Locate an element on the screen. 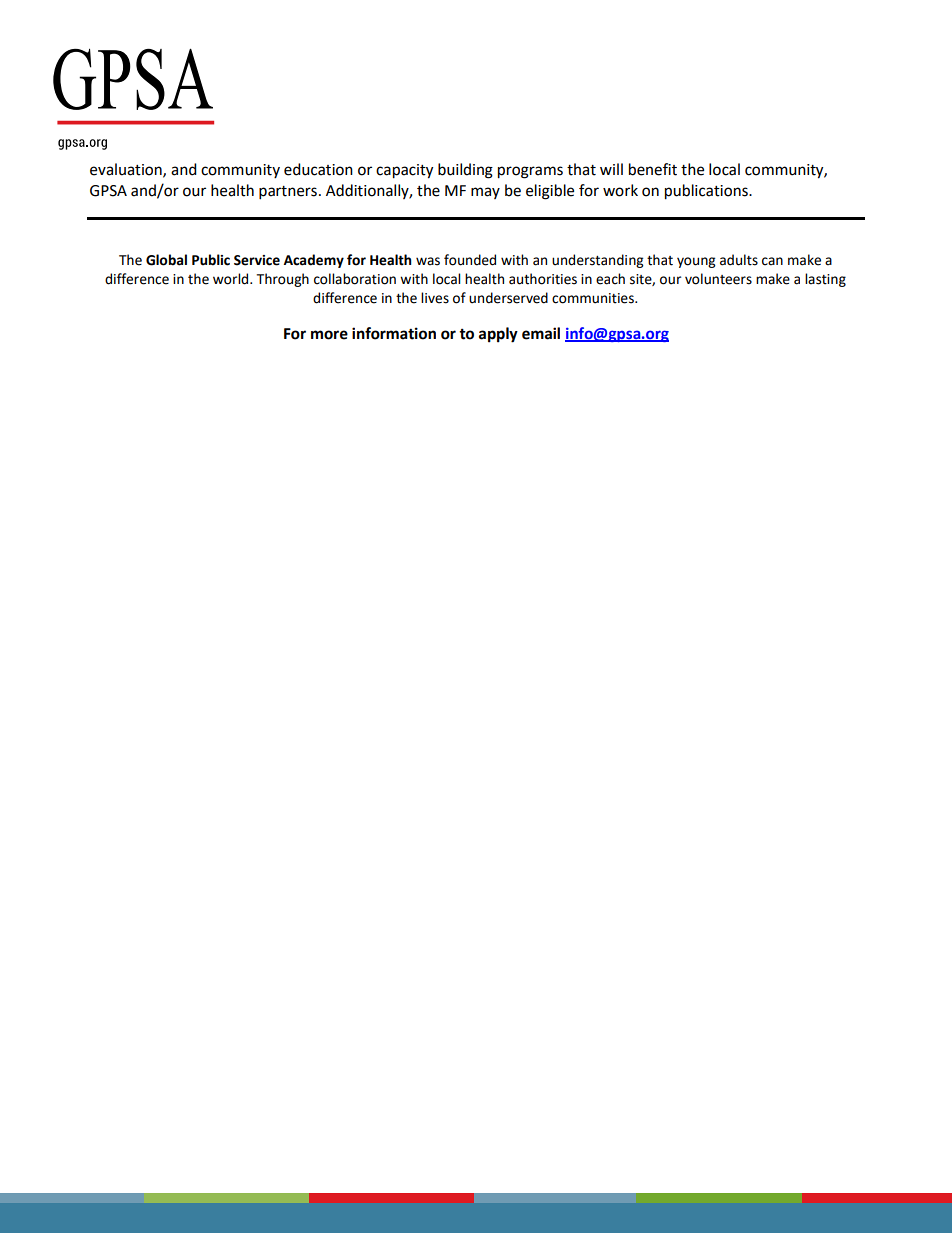 The width and height of the screenshot is (952, 1233). work is located at coordinates (620, 190).
